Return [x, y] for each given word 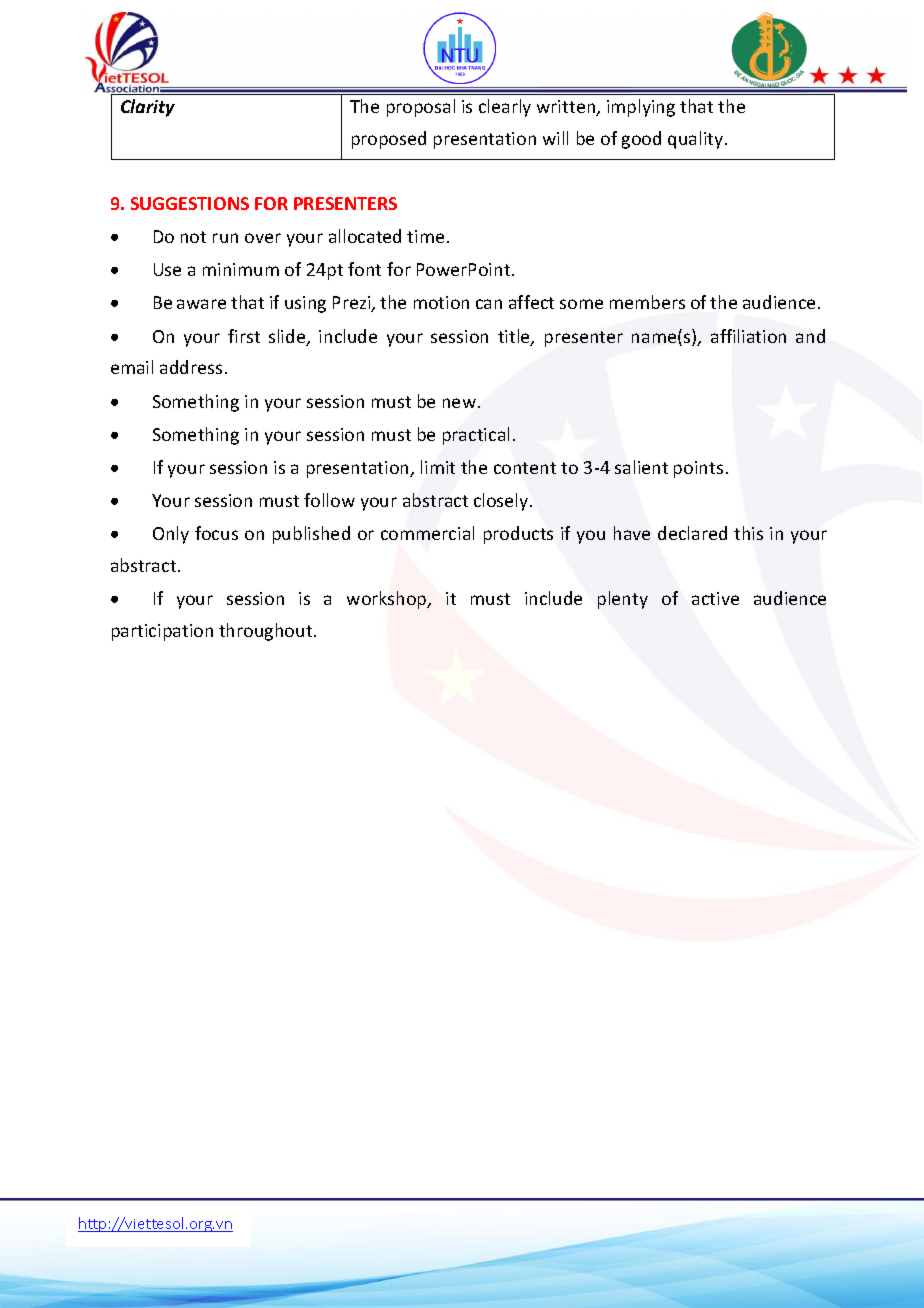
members [647, 302]
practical [476, 436]
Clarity [148, 108]
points [698, 469]
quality [697, 140]
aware [201, 304]
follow [329, 500]
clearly [505, 108]
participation [162, 632]
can [489, 304]
